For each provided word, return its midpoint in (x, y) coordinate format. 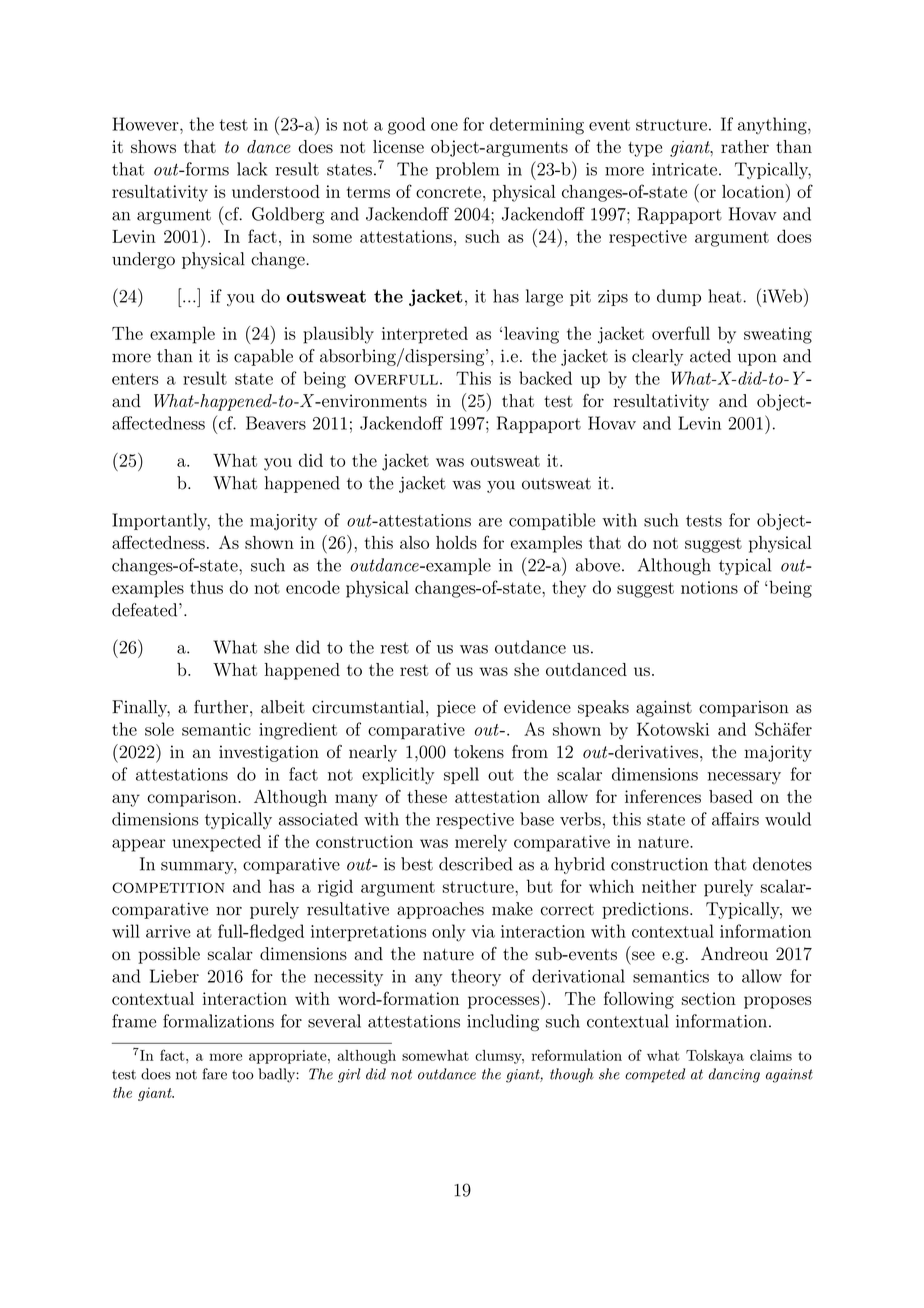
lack (252, 169)
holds (456, 542)
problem (467, 170)
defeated (146, 610)
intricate (684, 169)
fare (214, 1074)
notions (709, 587)
